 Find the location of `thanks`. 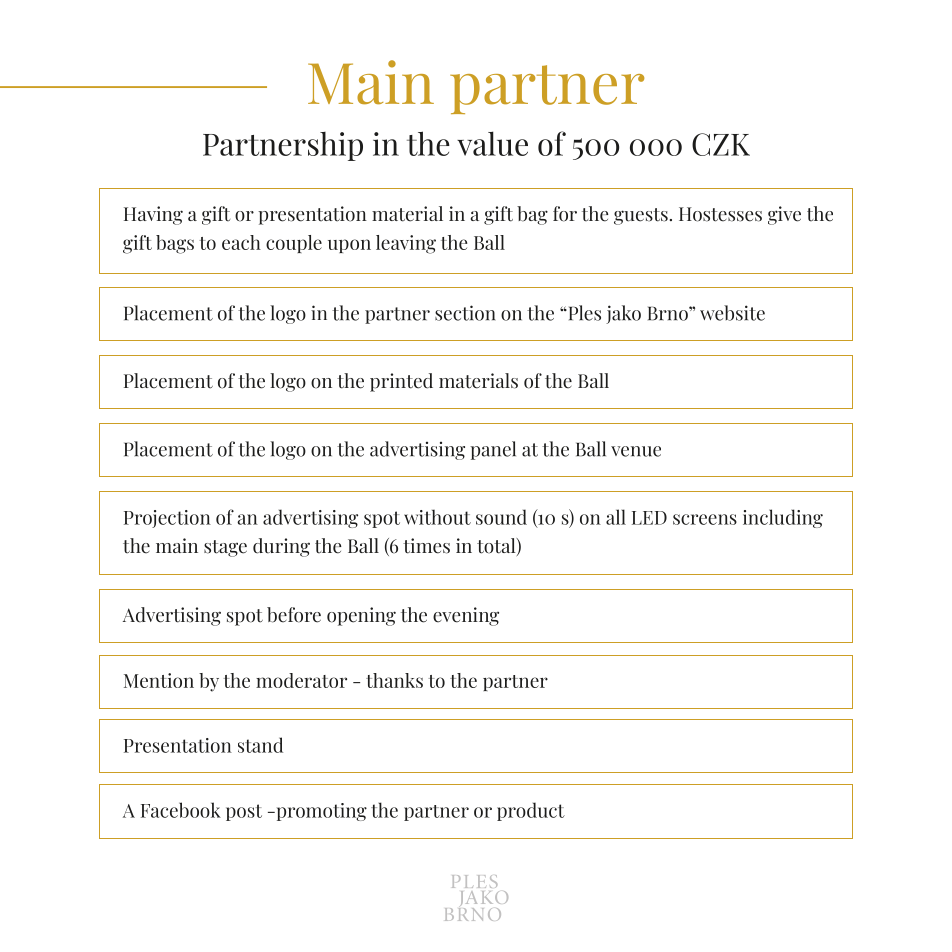

thanks is located at coordinates (394, 680).
